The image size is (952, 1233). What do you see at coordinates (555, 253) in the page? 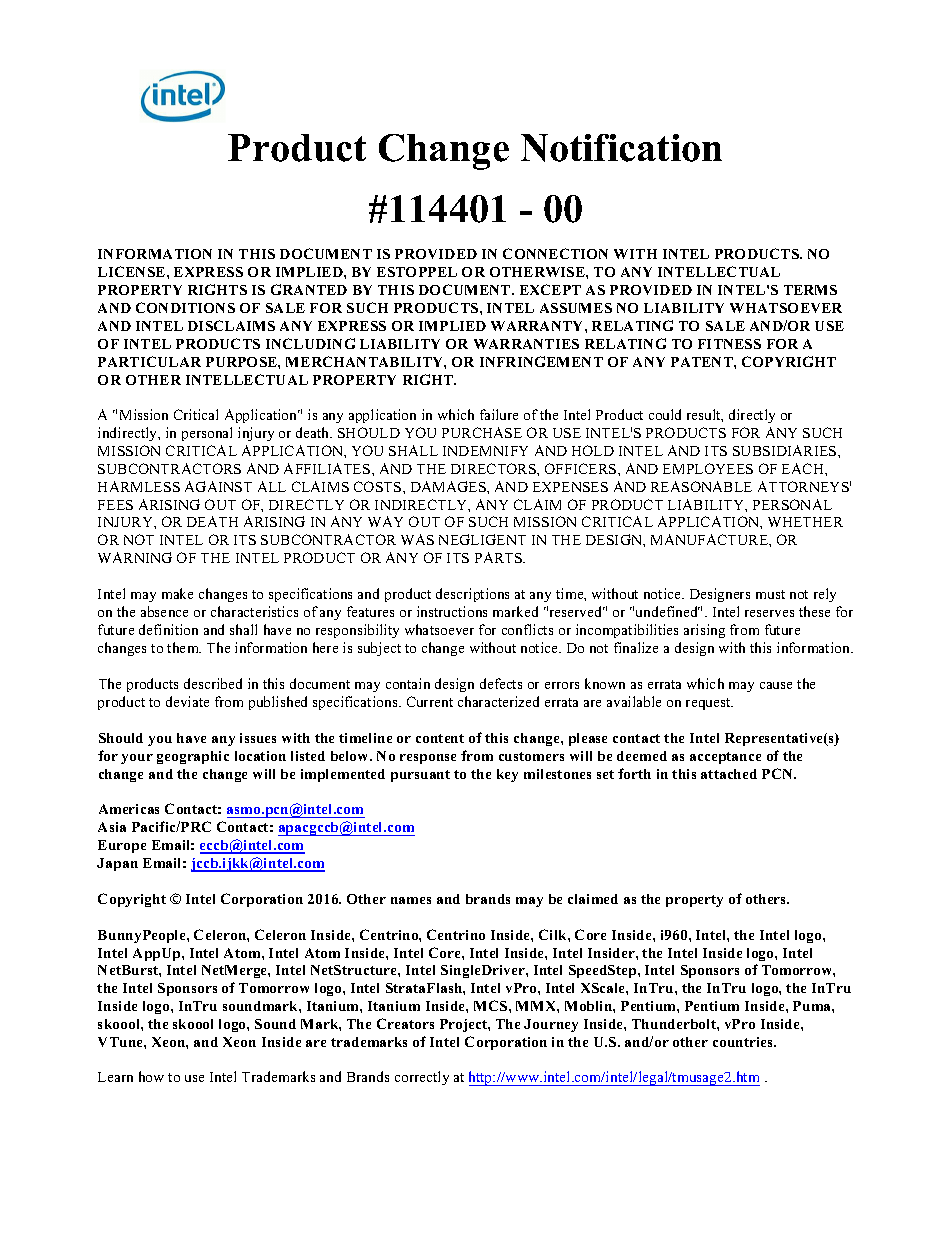
I see `CONNECTION` at bounding box center [555, 253].
